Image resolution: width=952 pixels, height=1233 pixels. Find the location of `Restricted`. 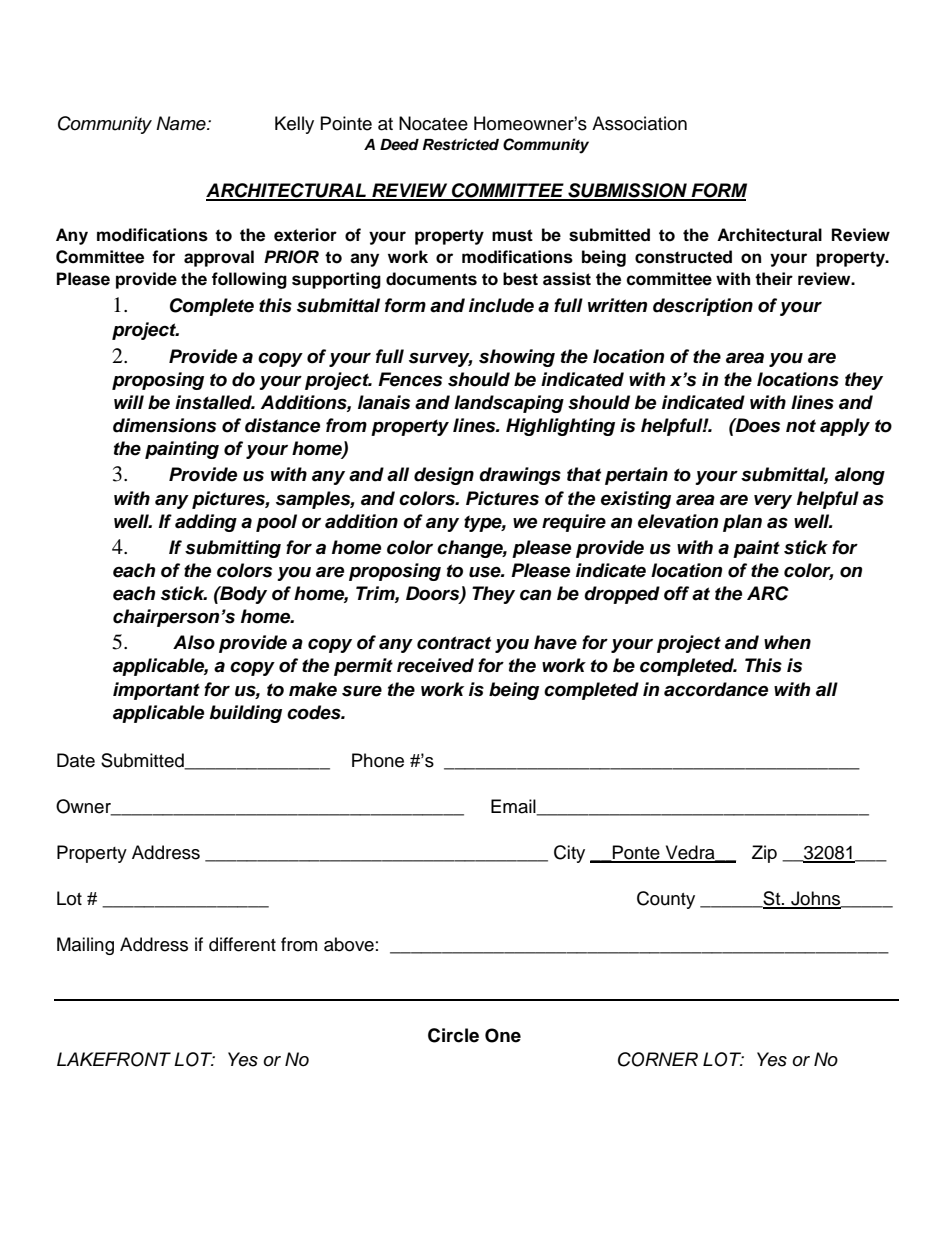

Restricted is located at coordinates (461, 144).
